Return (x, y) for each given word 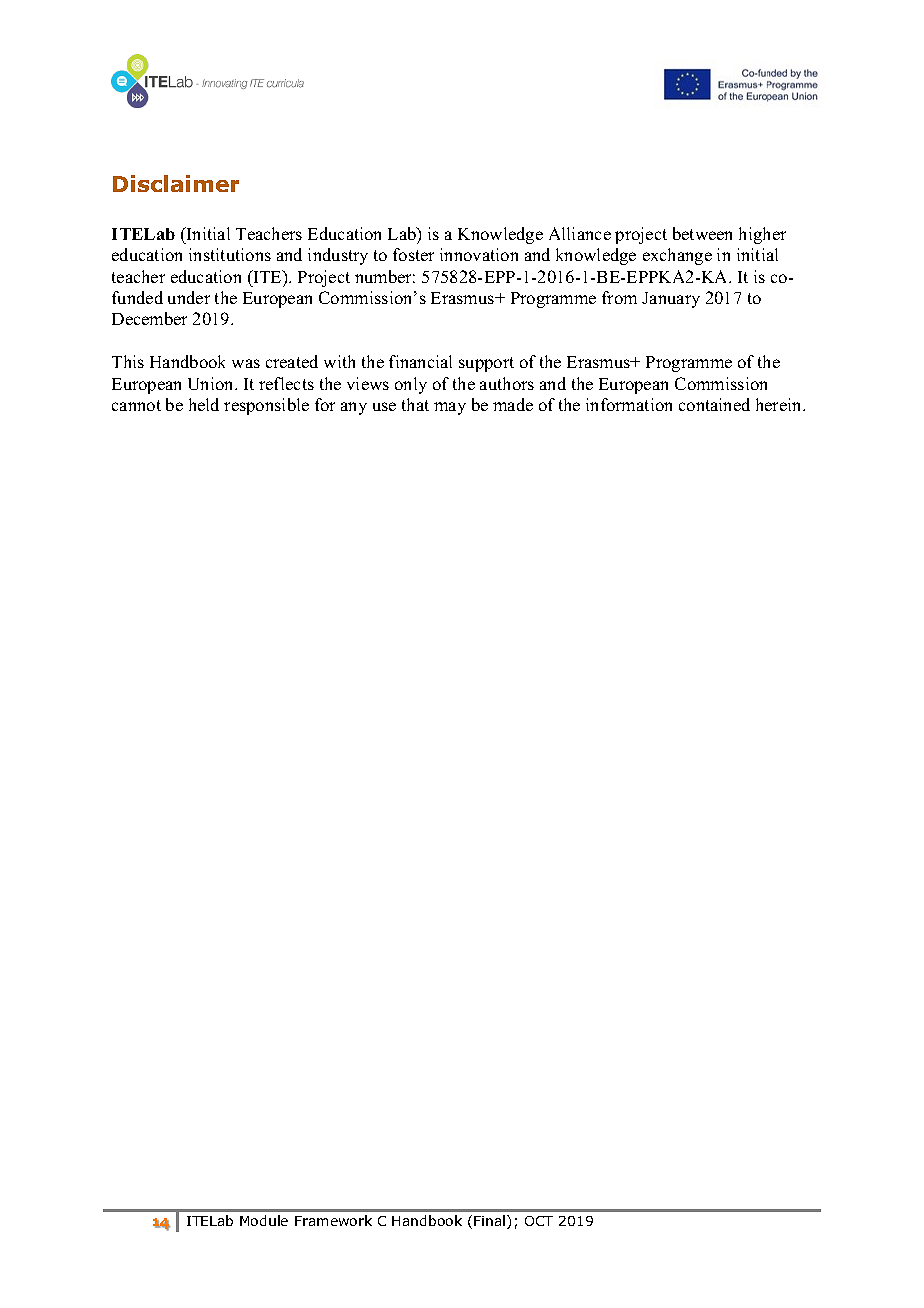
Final (491, 1222)
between (702, 233)
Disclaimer (176, 183)
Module (264, 1220)
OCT (539, 1221)
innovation (479, 254)
